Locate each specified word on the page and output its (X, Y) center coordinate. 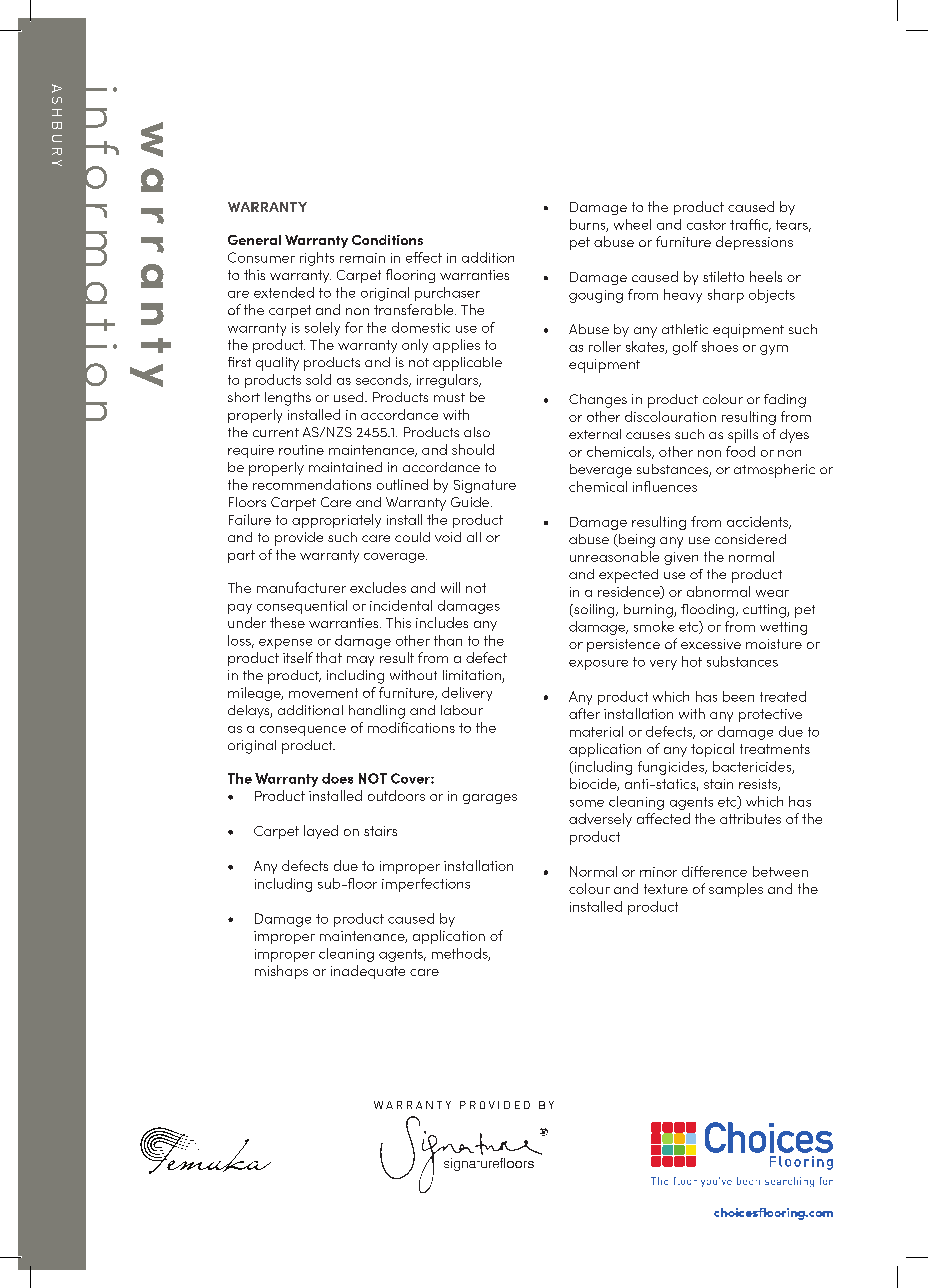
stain (718, 784)
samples (736, 890)
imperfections (426, 885)
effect (424, 257)
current (276, 432)
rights (317, 259)
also (477, 432)
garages (490, 799)
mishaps (281, 972)
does (337, 778)
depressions (754, 243)
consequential (302, 607)
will (450, 587)
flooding (709, 611)
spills (743, 436)
